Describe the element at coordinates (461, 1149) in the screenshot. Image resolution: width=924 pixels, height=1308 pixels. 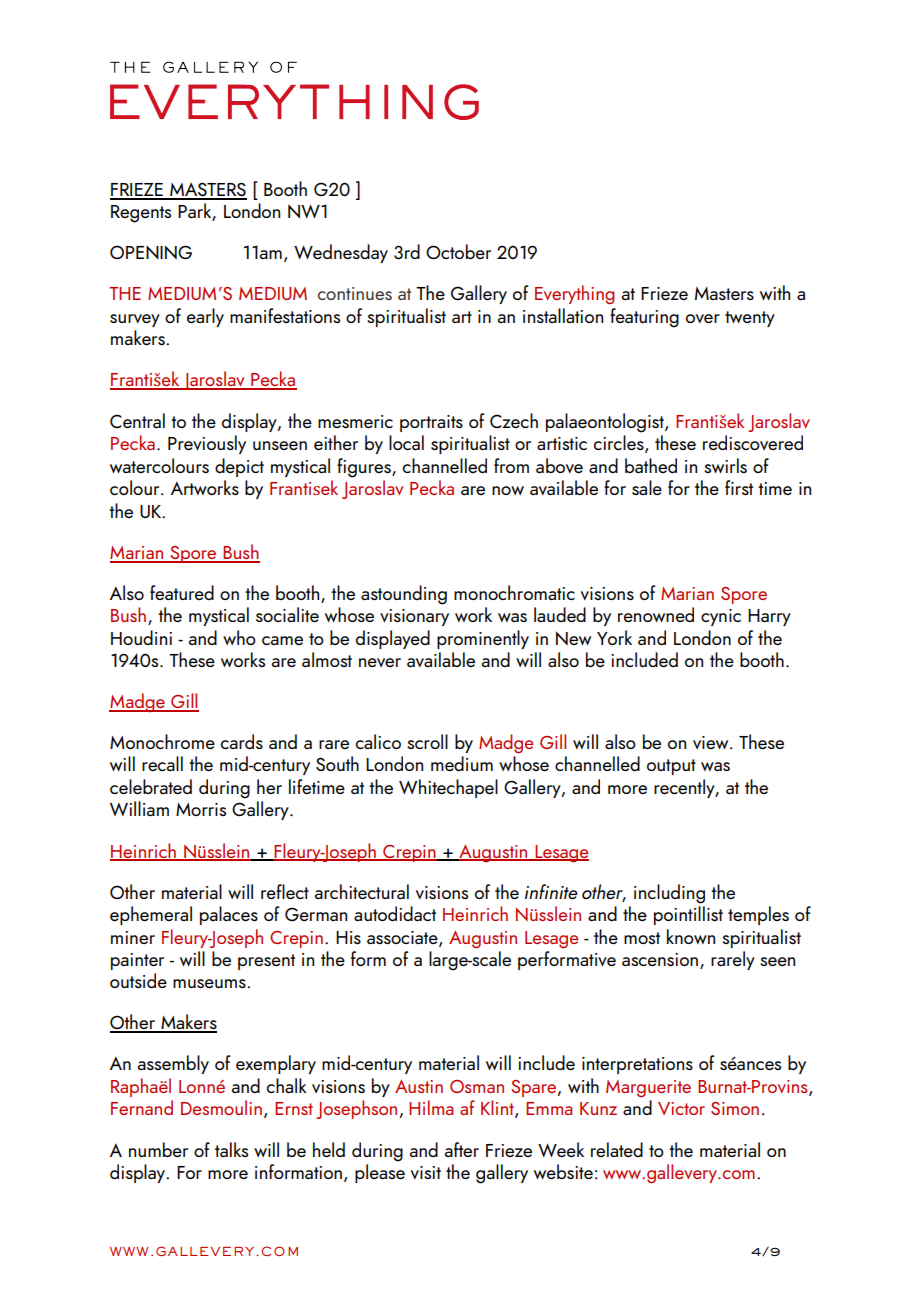
I see `after` at that location.
